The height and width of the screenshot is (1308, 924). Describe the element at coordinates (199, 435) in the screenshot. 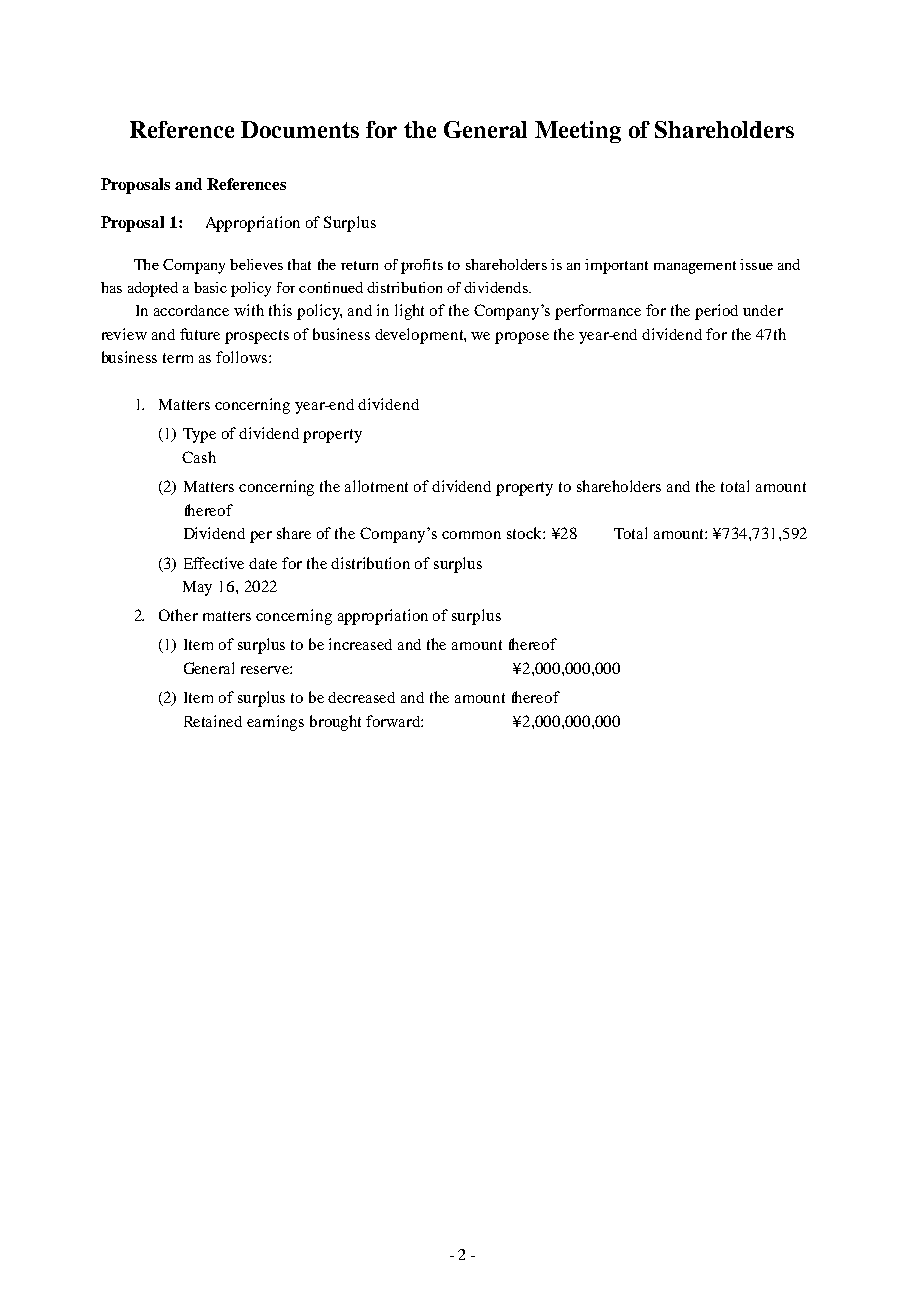

I see `Type` at that location.
